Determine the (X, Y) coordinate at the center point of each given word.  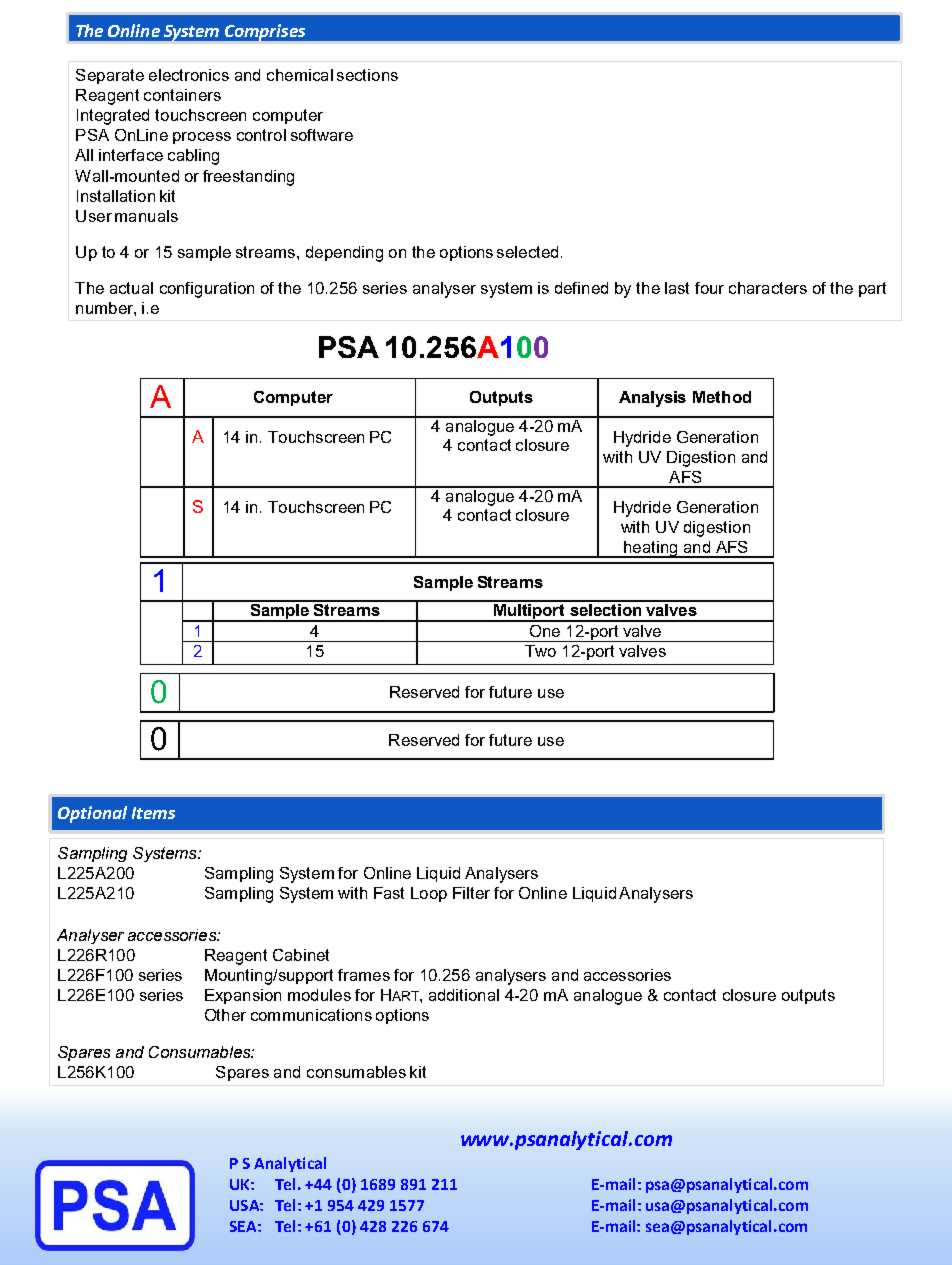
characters (768, 288)
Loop (429, 894)
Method (722, 397)
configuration (207, 290)
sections (367, 75)
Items (153, 813)
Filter (471, 893)
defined (581, 288)
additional (464, 995)
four (709, 288)
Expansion (243, 996)
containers (182, 95)
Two (540, 651)
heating (651, 549)
